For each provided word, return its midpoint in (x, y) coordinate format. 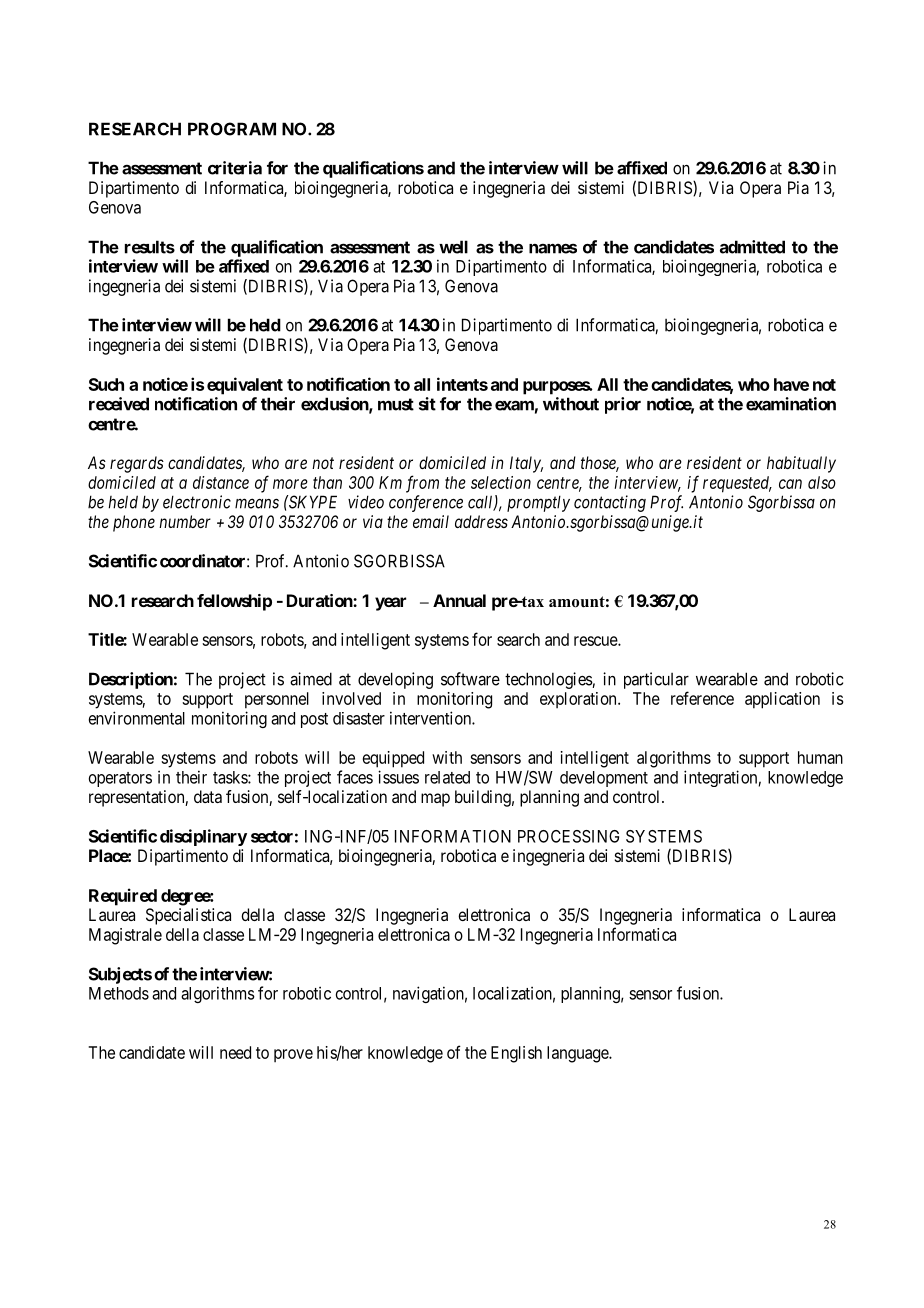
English (516, 1054)
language (578, 1054)
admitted (752, 247)
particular (656, 680)
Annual (459, 600)
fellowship (234, 602)
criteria (235, 168)
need (235, 1052)
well (453, 247)
